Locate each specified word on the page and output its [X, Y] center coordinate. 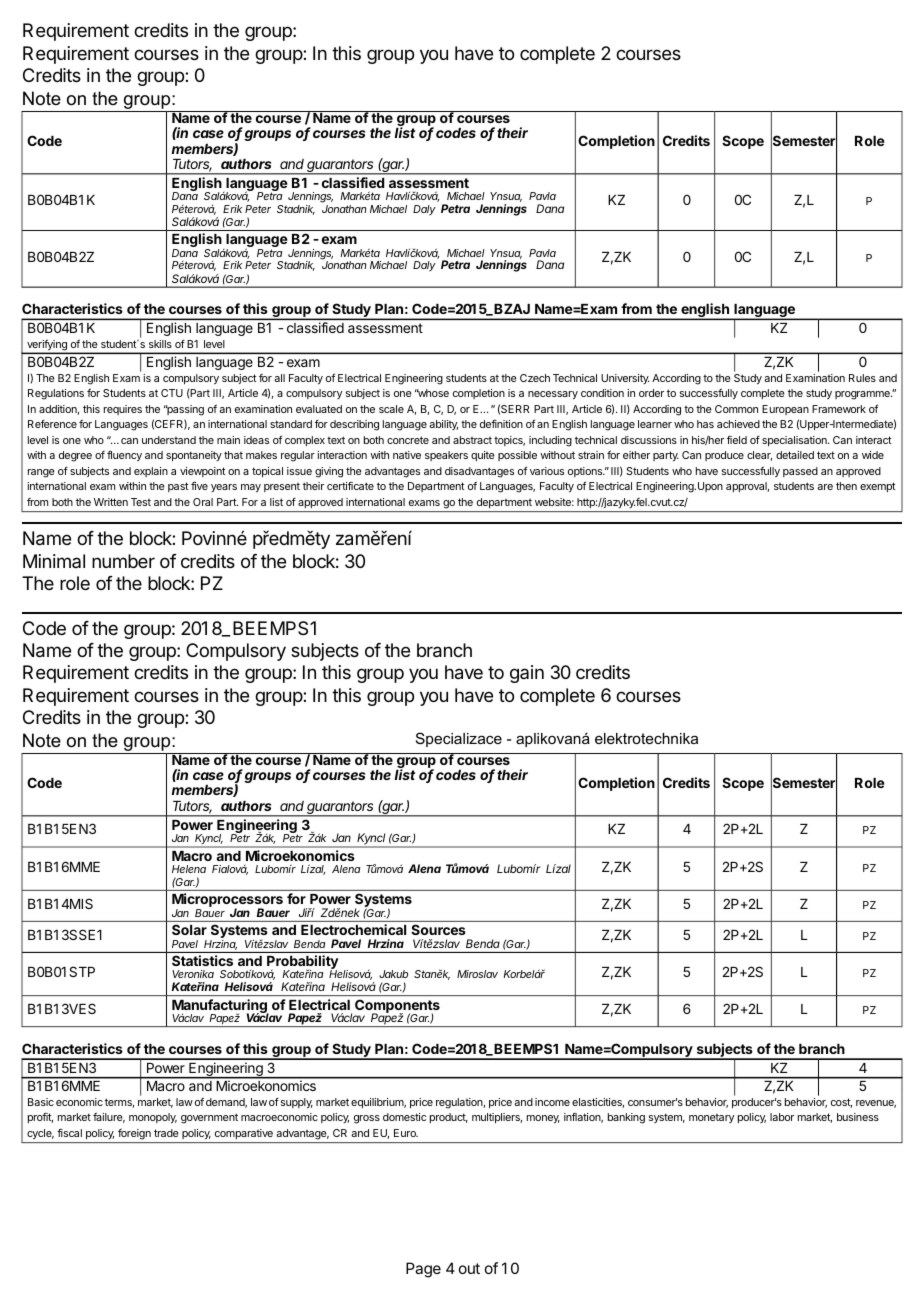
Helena [189, 869]
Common [736, 409]
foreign [134, 1134]
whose [432, 393]
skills [160, 344]
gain [527, 674]
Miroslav [477, 974]
